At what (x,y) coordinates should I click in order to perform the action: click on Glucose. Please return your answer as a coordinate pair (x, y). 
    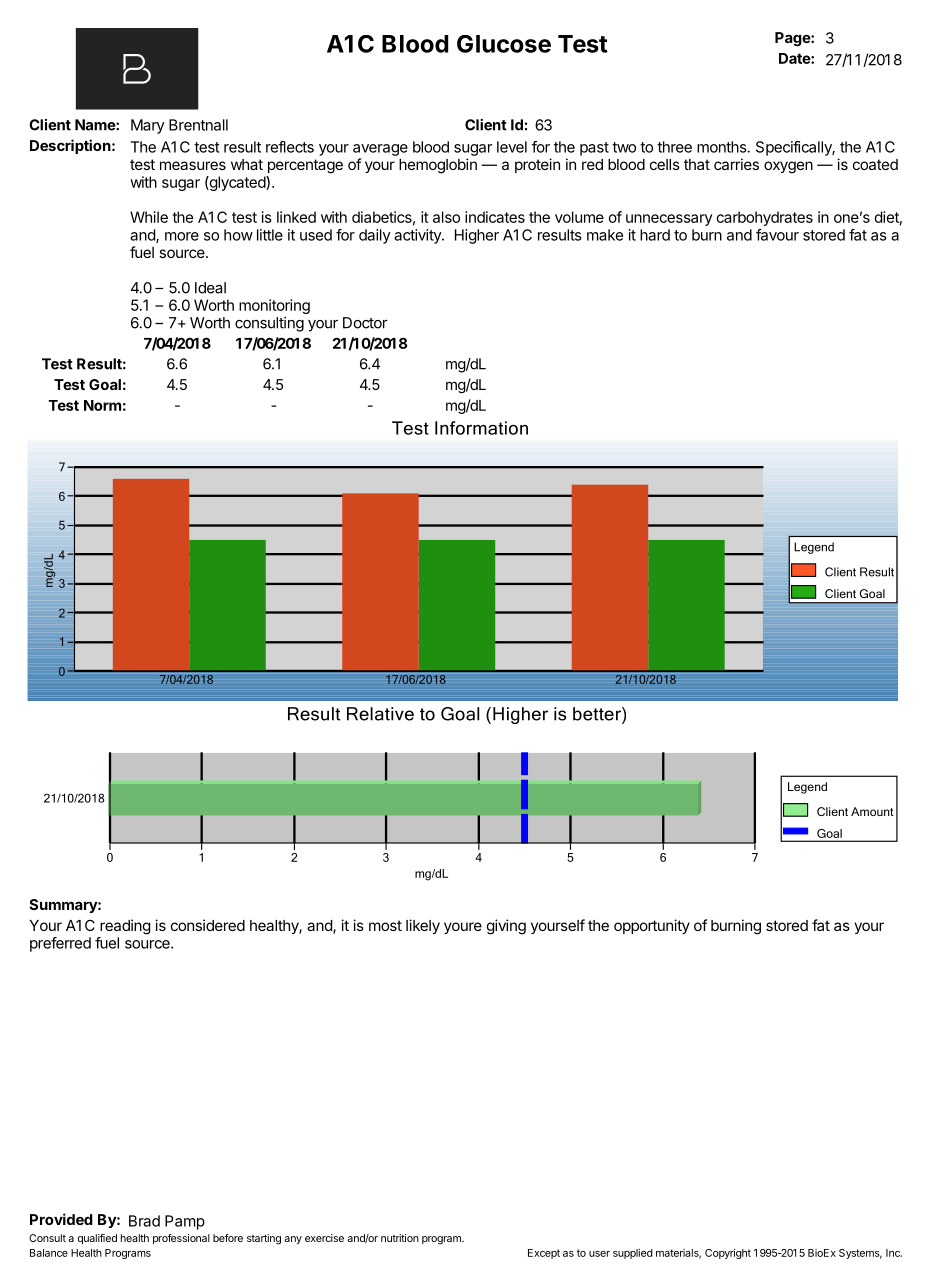
    Looking at the image, I should click on (504, 44).
